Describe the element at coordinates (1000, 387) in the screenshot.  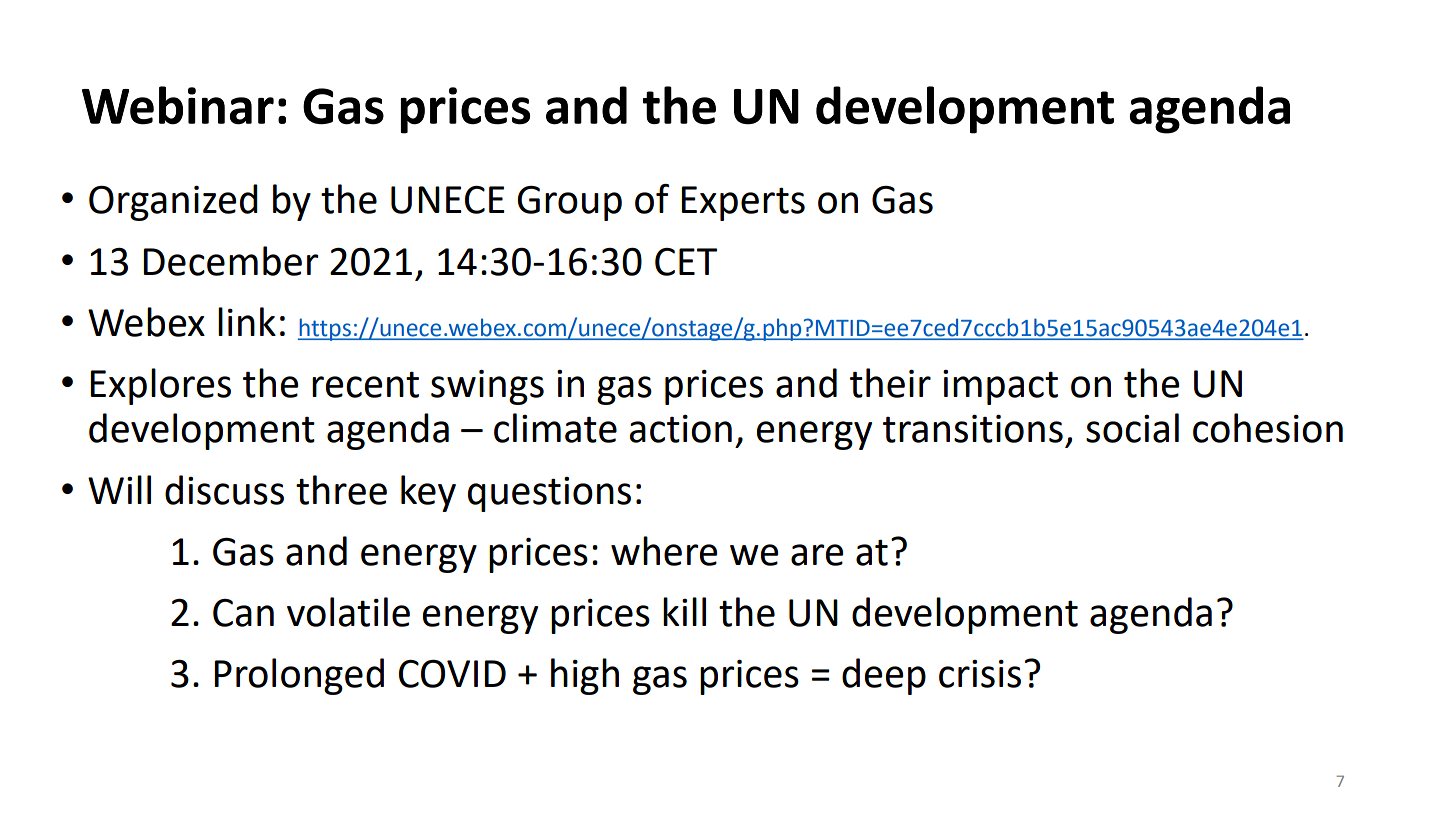
I see `impact` at that location.
